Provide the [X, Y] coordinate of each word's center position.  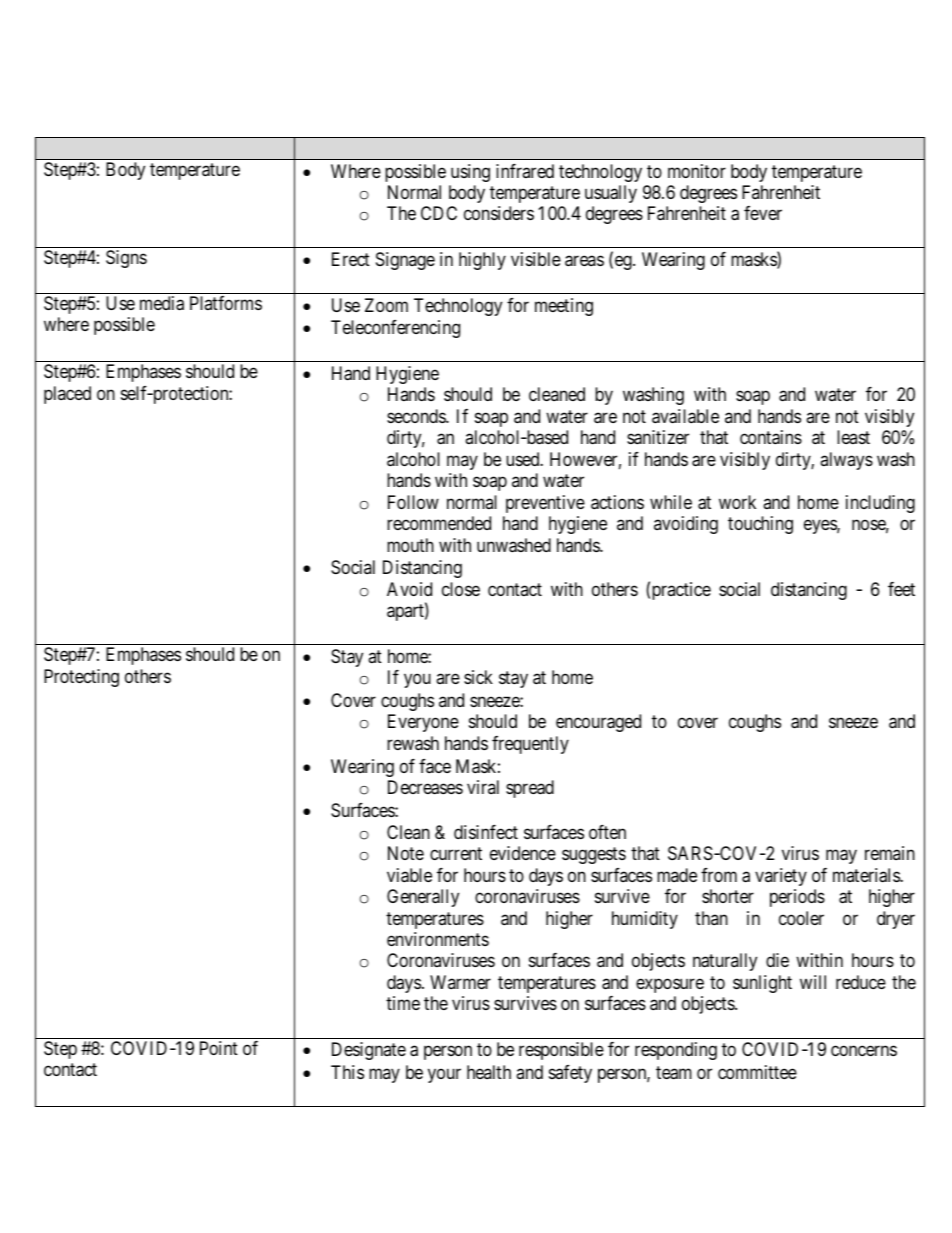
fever [763, 213]
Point [219, 1048]
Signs [126, 259]
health [489, 1072]
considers [499, 213]
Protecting [81, 678]
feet [901, 589]
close [461, 589]
